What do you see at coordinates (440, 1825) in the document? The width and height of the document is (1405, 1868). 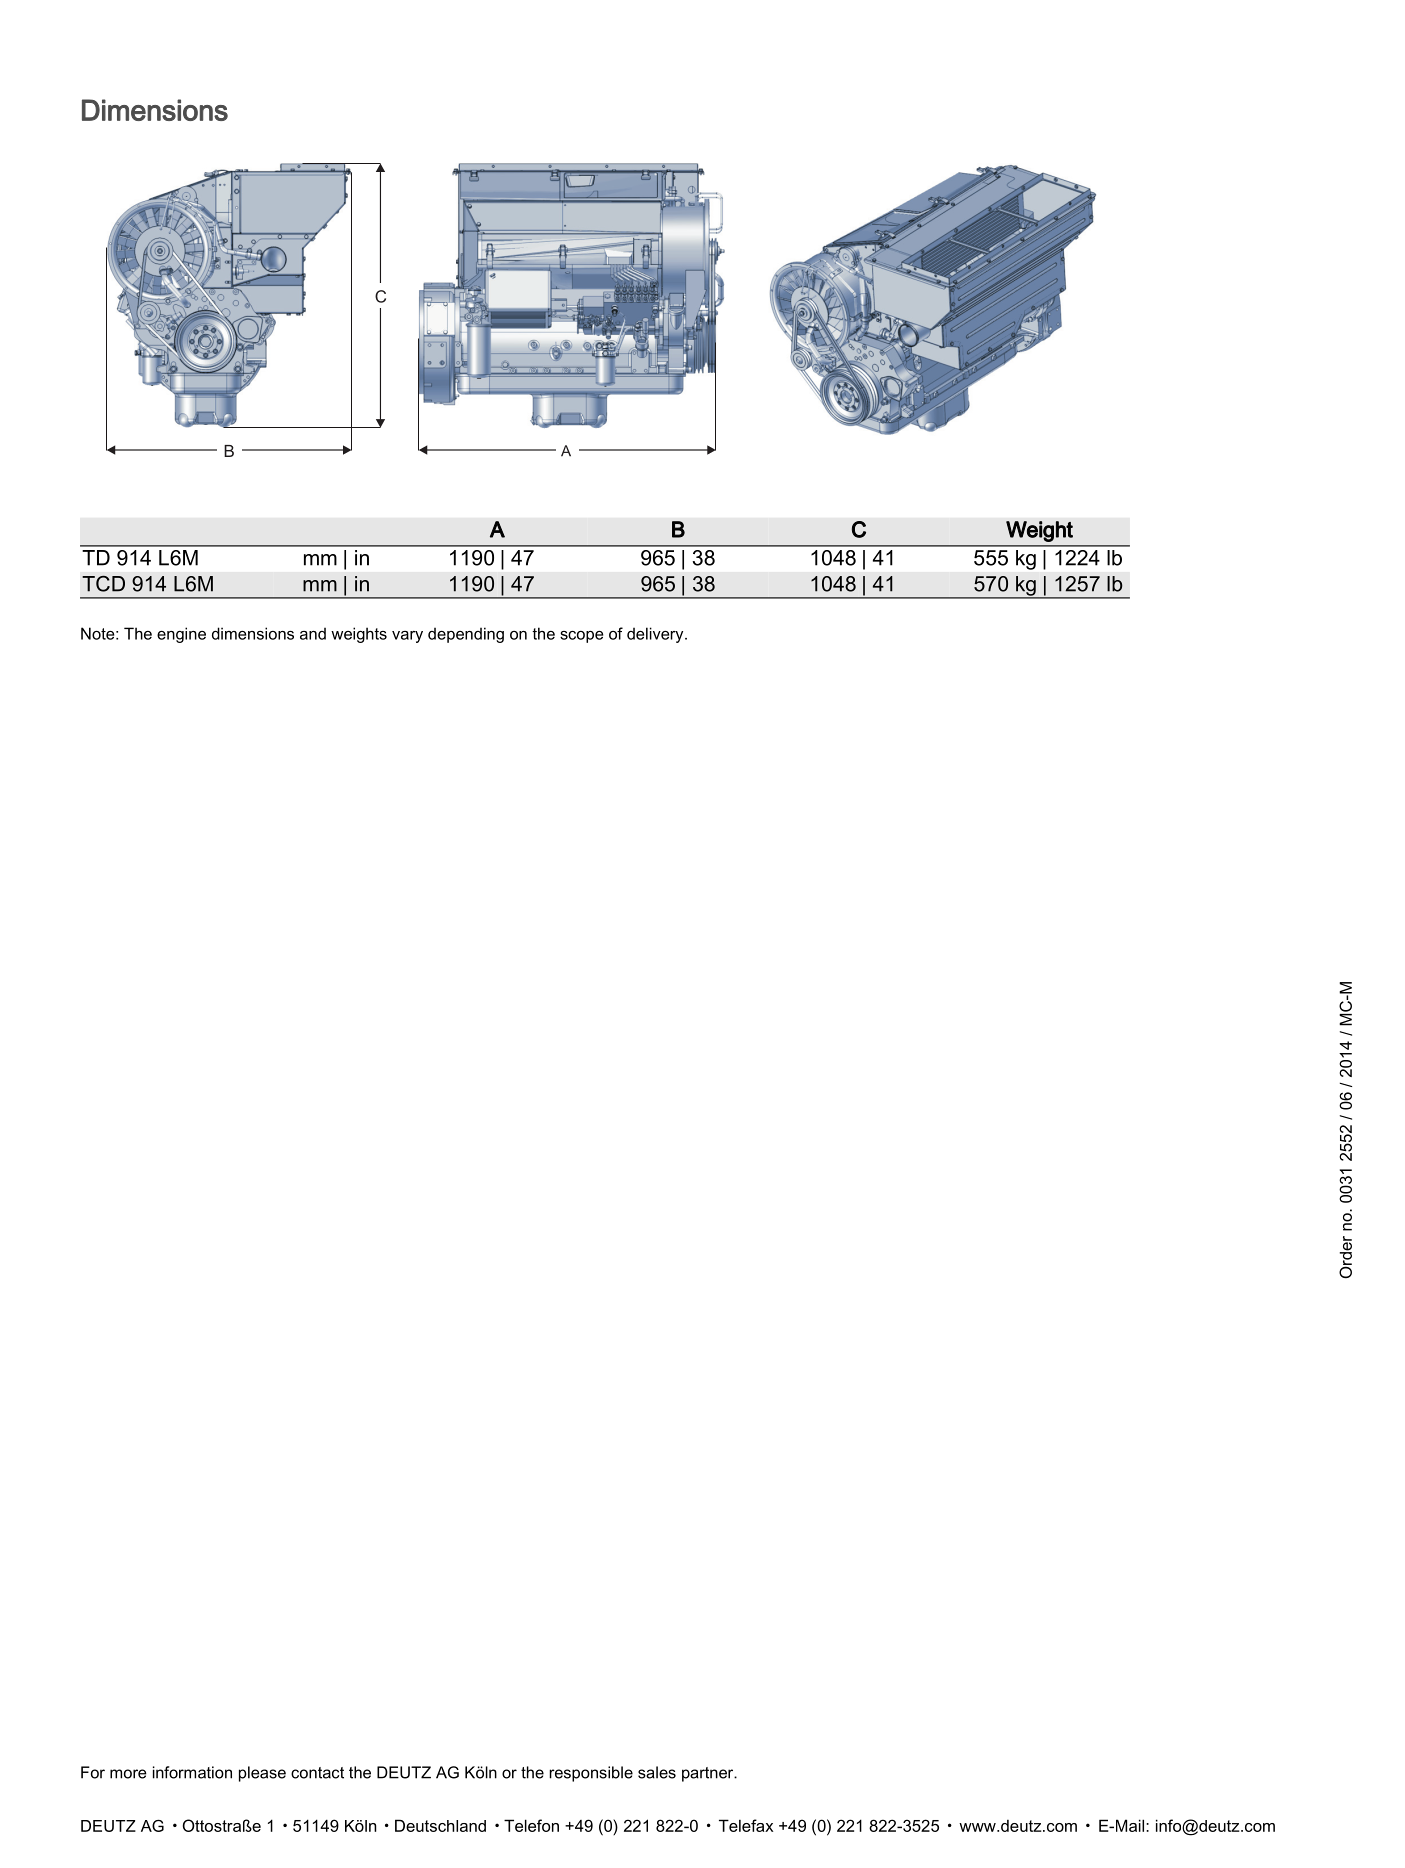 I see `Deutschland` at bounding box center [440, 1825].
